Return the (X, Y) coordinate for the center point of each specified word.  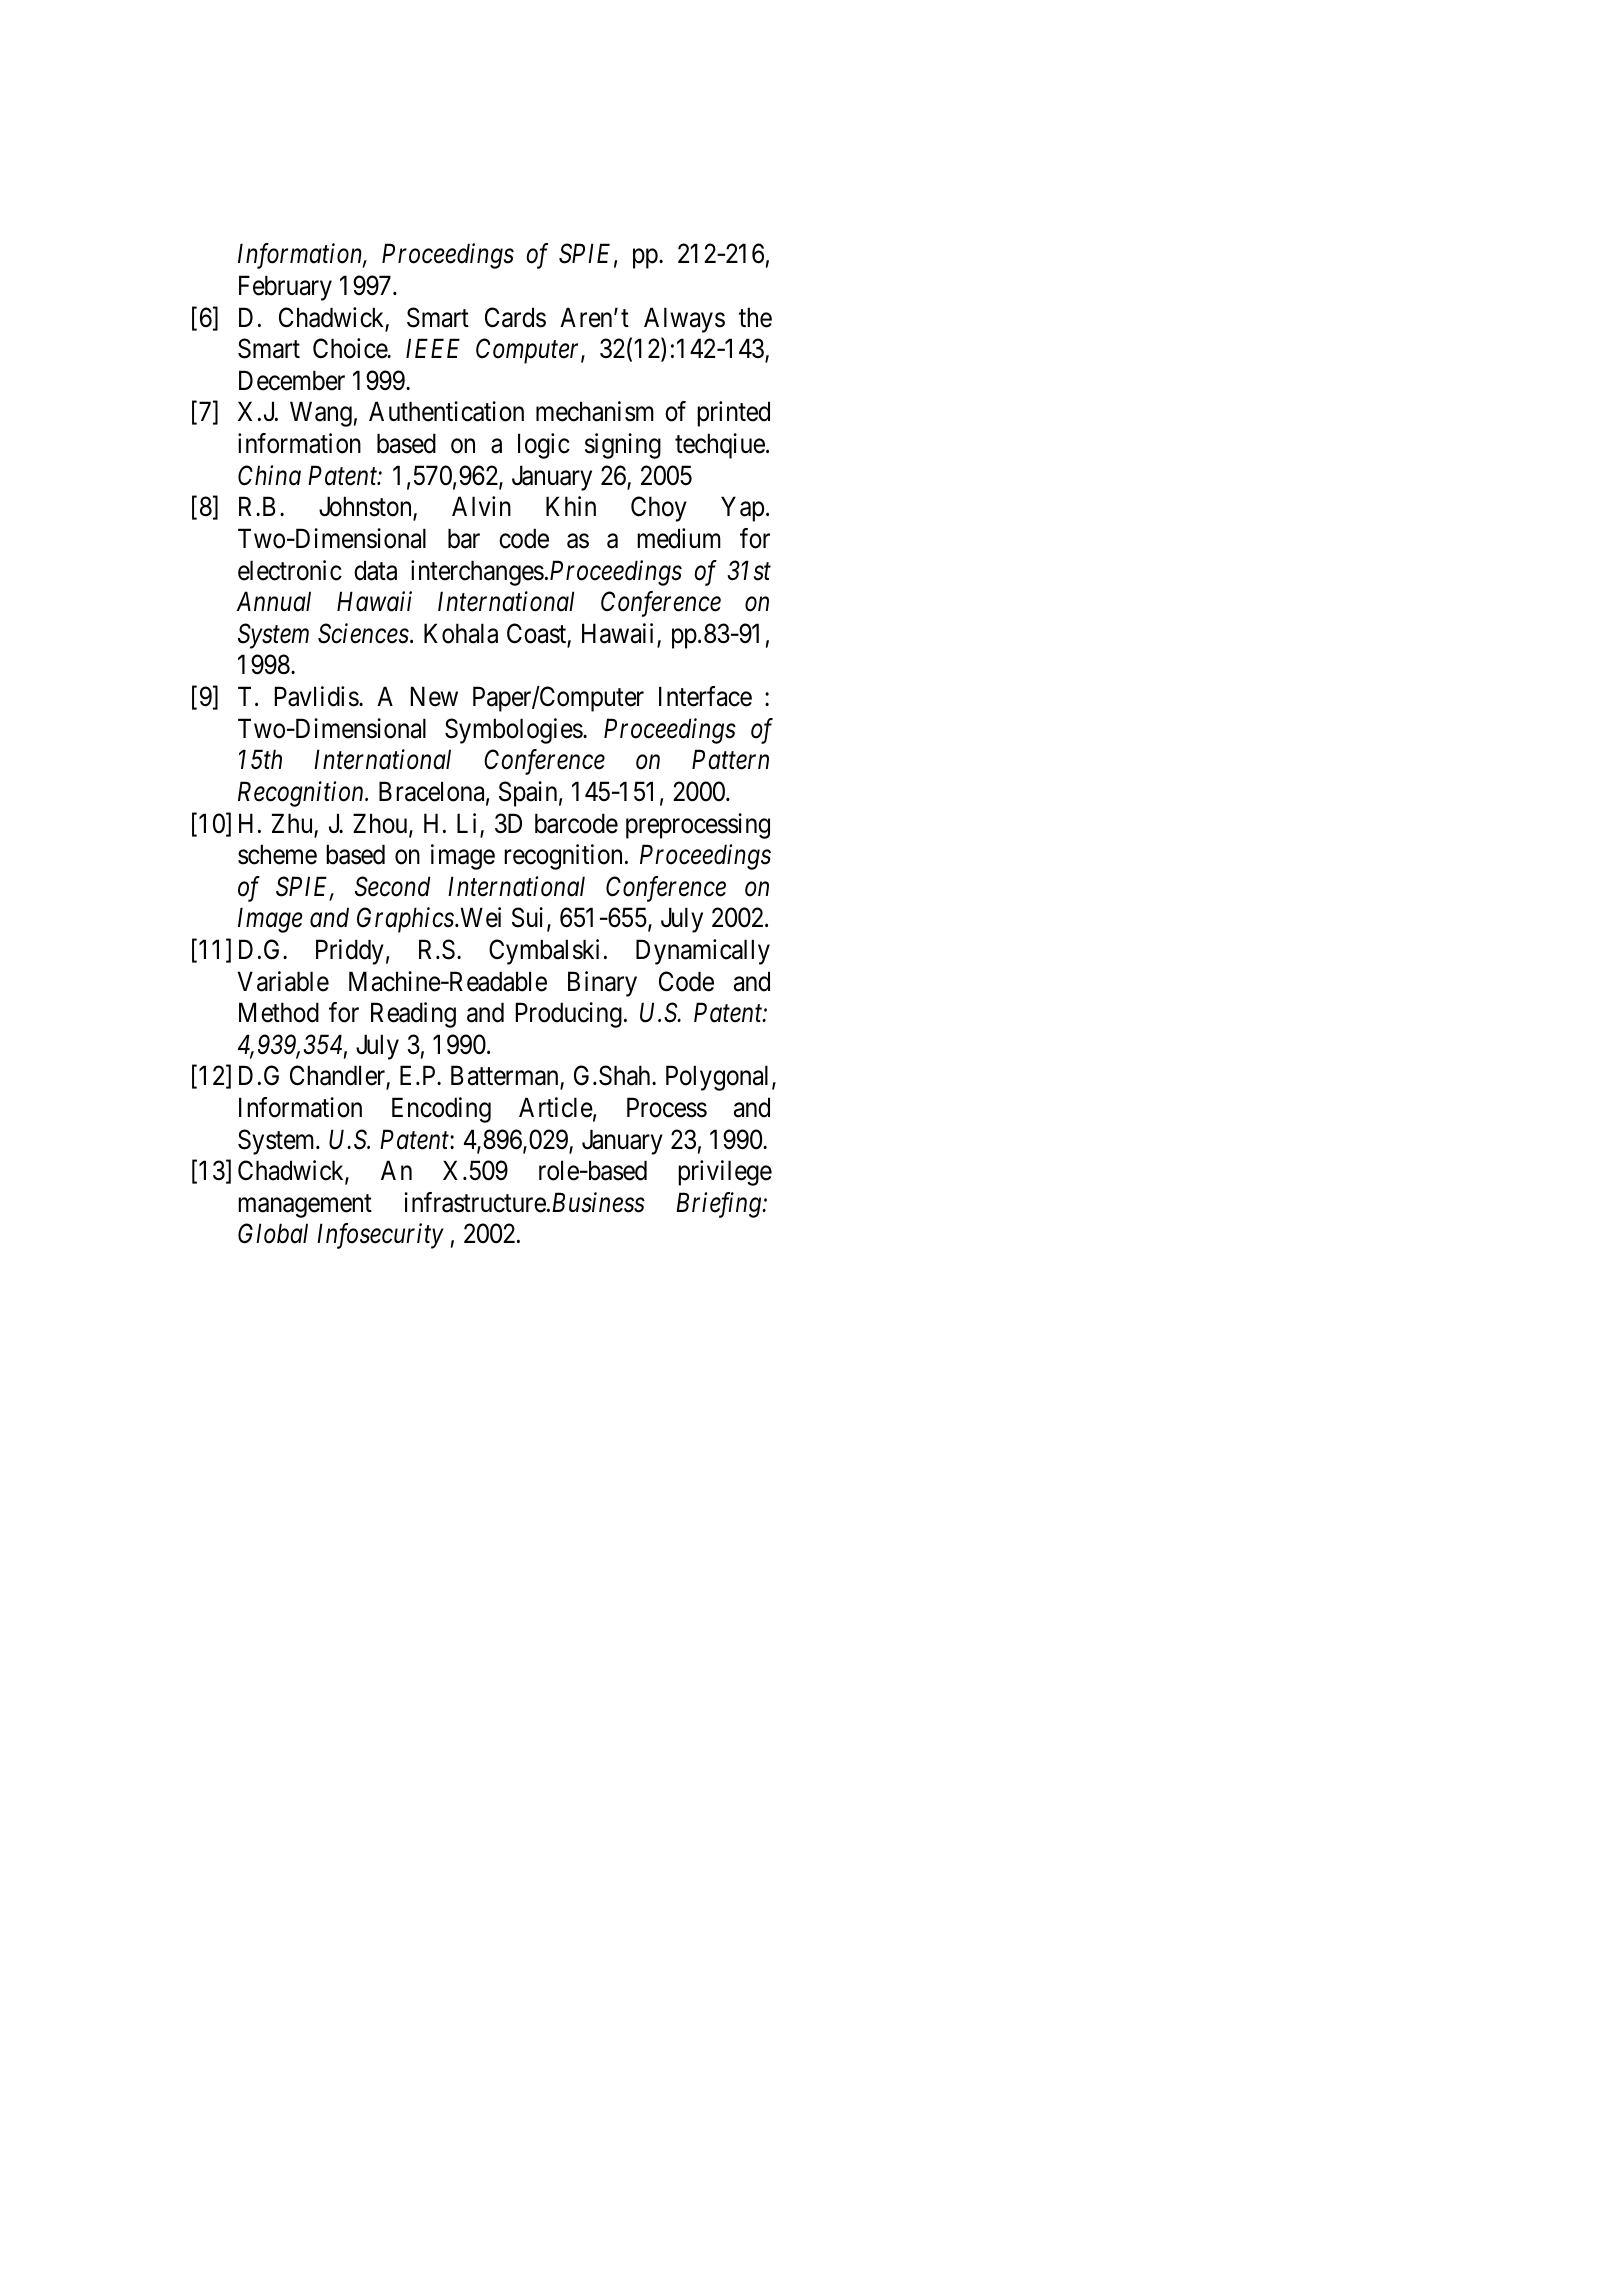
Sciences (363, 633)
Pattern (730, 760)
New (434, 697)
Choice (351, 348)
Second (392, 886)
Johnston (366, 508)
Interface (705, 696)
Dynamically (703, 952)
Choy (659, 509)
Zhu (293, 824)
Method (279, 1012)
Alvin (481, 506)
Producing (569, 1015)
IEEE (433, 348)
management (305, 1206)
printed (733, 414)
